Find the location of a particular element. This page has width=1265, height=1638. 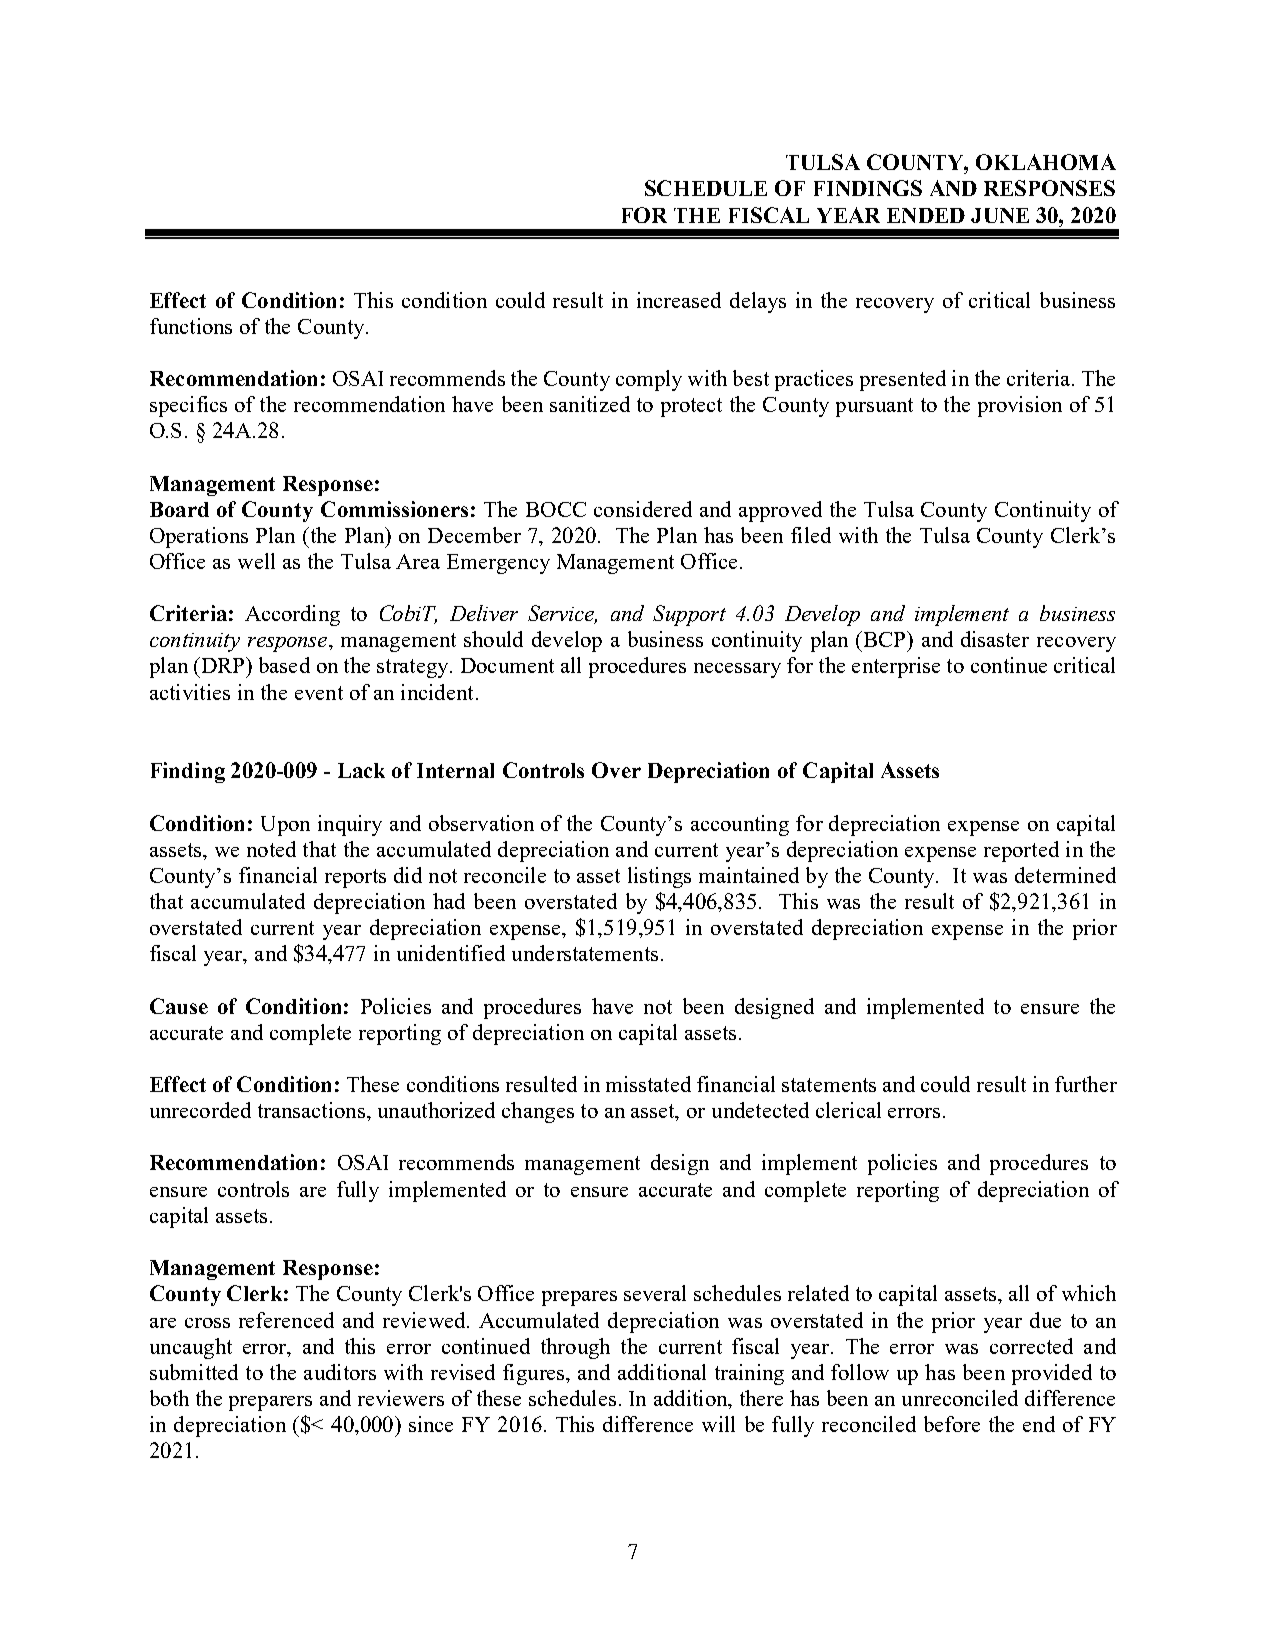

before is located at coordinates (952, 1424).
